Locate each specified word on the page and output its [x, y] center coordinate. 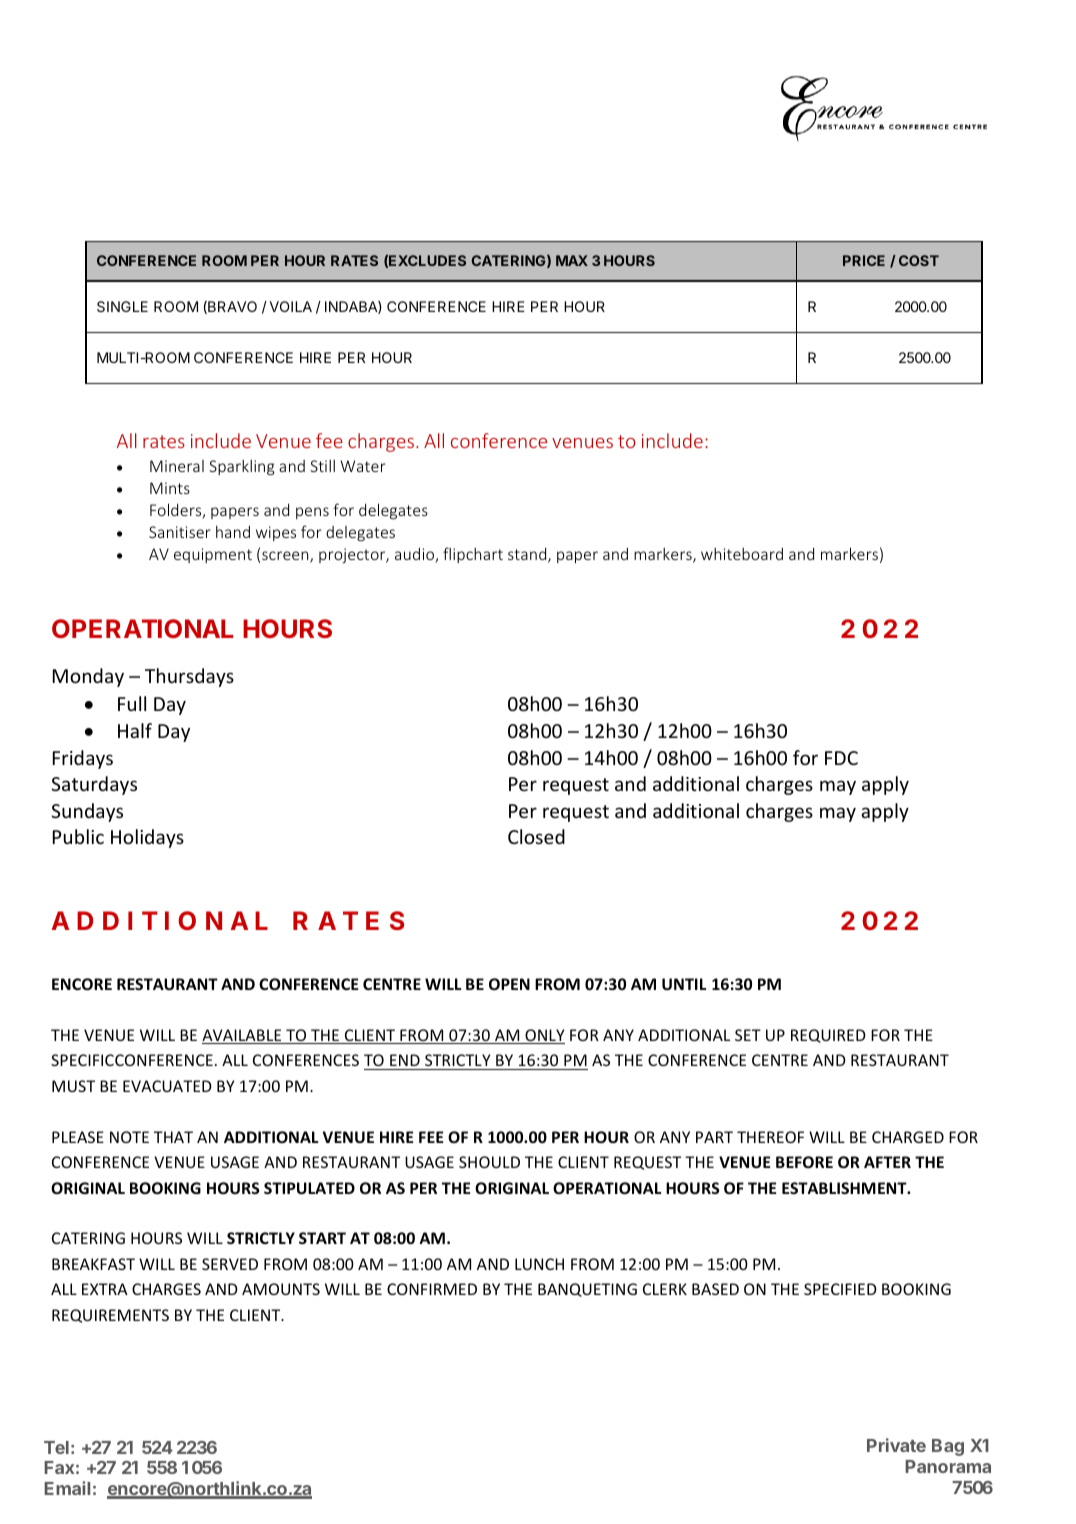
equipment [213, 555]
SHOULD [489, 1162]
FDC [841, 758]
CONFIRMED [432, 1289]
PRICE [864, 260]
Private [896, 1445]
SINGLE [122, 306]
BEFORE [804, 1162]
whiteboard [742, 554]
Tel [56, 1447]
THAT [173, 1137]
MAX [572, 260]
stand [528, 555]
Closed [536, 836]
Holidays [147, 838]
